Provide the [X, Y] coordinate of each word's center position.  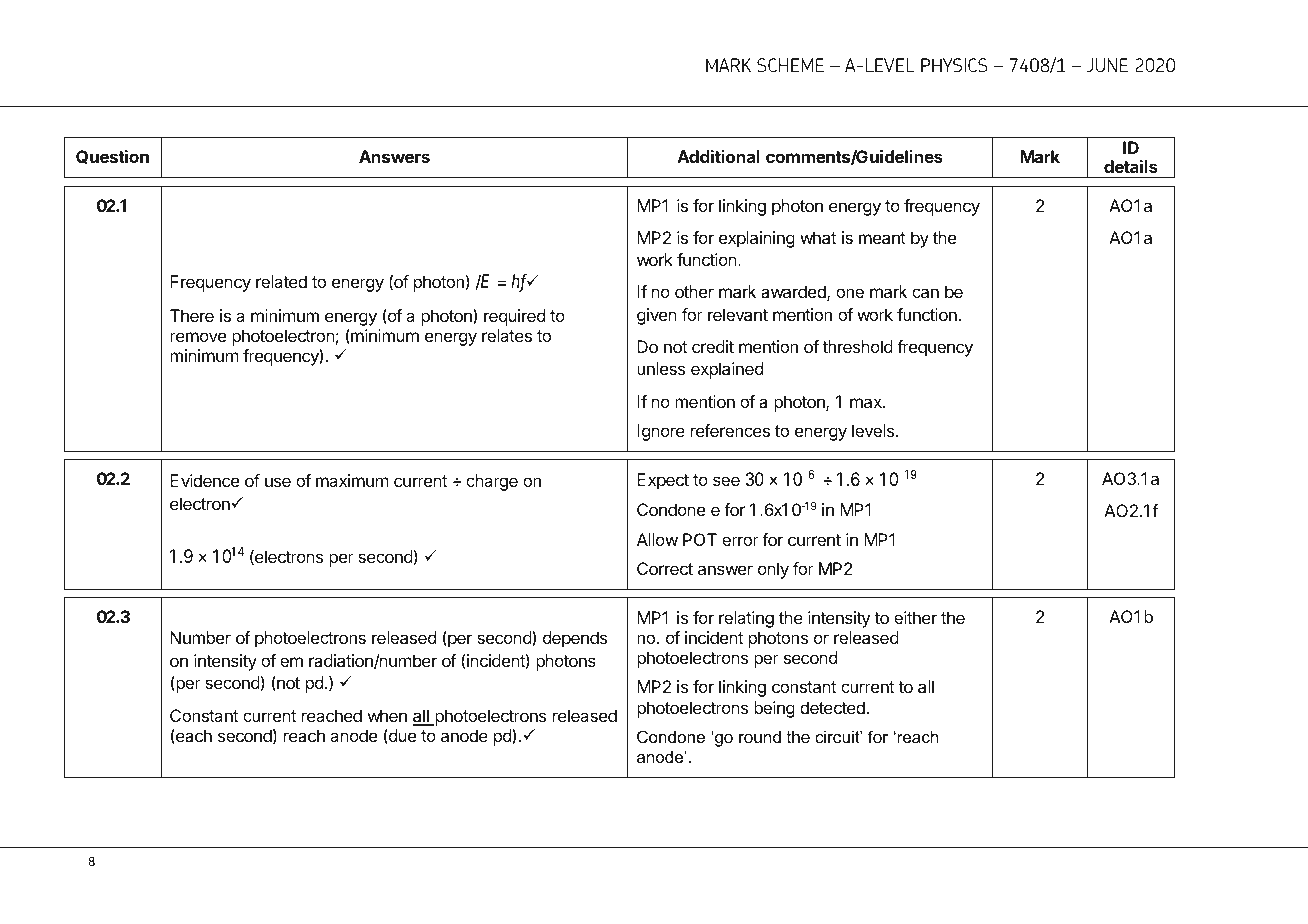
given [657, 316]
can [925, 293]
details [1131, 166]
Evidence [204, 480]
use [278, 482]
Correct [665, 568]
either [915, 617]
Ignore [661, 432]
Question [112, 157]
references [730, 430]
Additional [718, 156]
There [192, 315]
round [760, 736]
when [387, 715]
